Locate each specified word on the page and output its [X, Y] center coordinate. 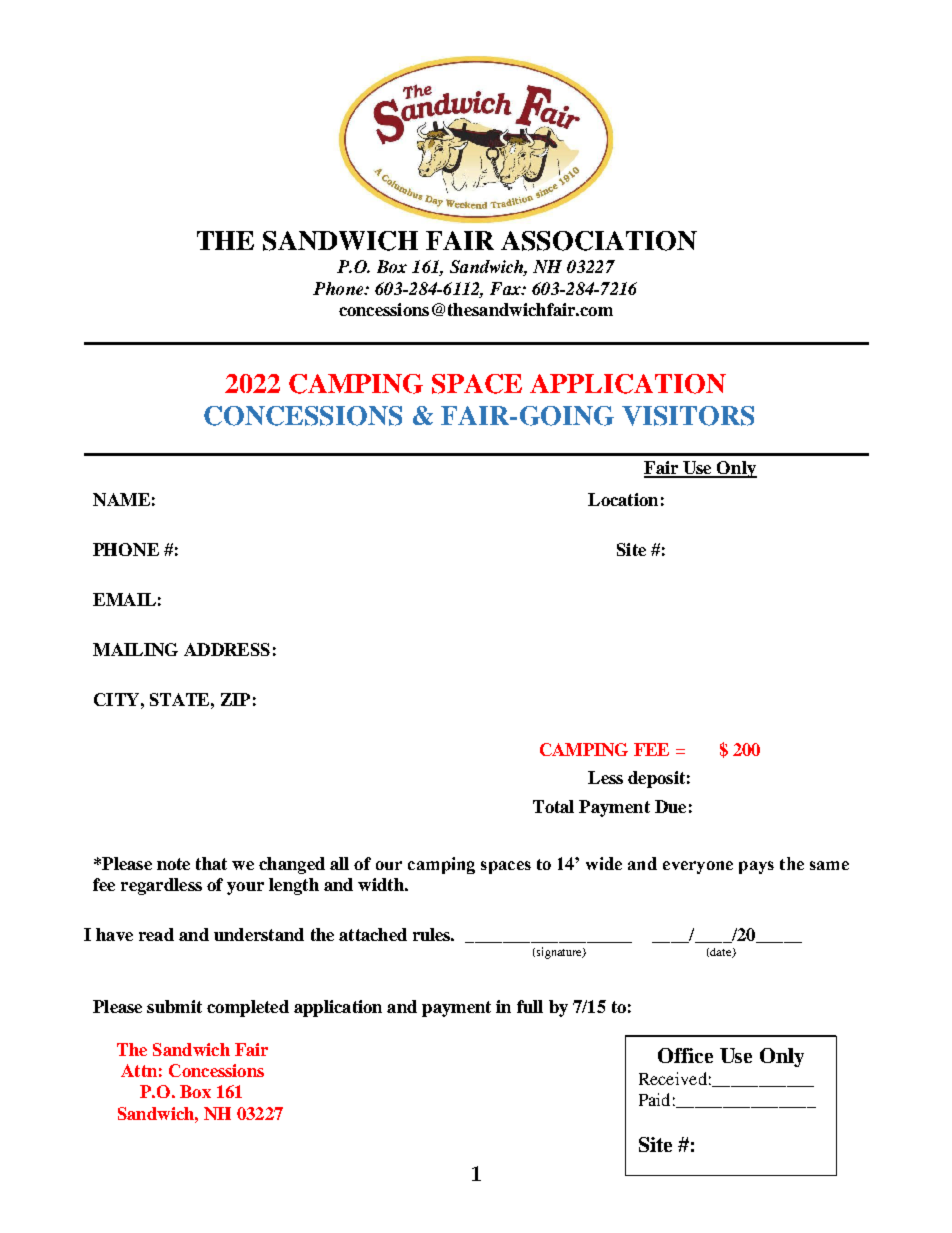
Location [623, 499]
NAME [121, 499]
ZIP [235, 699]
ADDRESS [227, 649]
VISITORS [688, 416]
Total [553, 806]
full [530, 1006]
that [211, 863]
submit [174, 1006]
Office [685, 1055]
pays [756, 867]
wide [604, 863]
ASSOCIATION [599, 241]
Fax [506, 288]
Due [670, 806]
